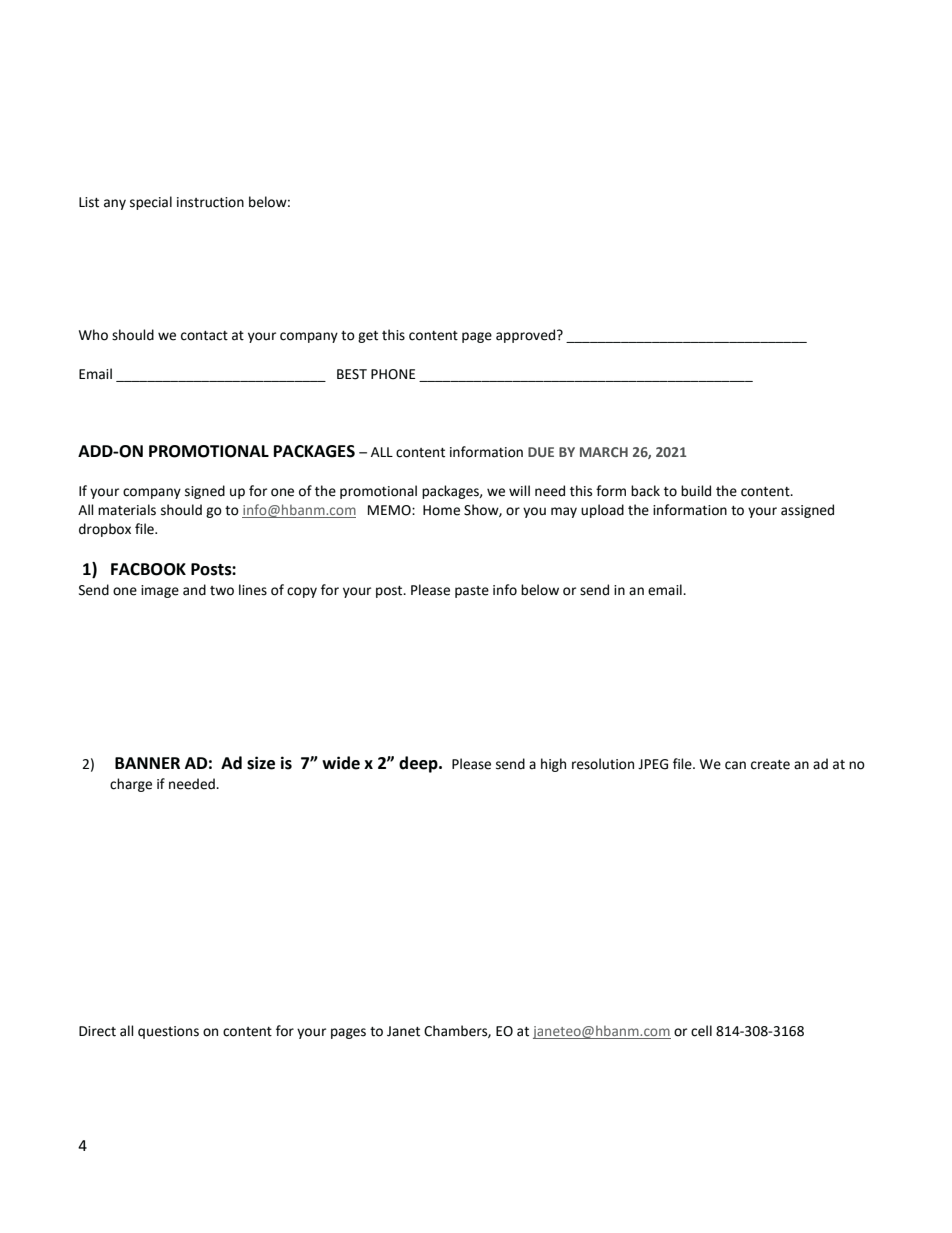  What do you see at coordinates (602, 511) in the screenshot?
I see `upload` at bounding box center [602, 511].
